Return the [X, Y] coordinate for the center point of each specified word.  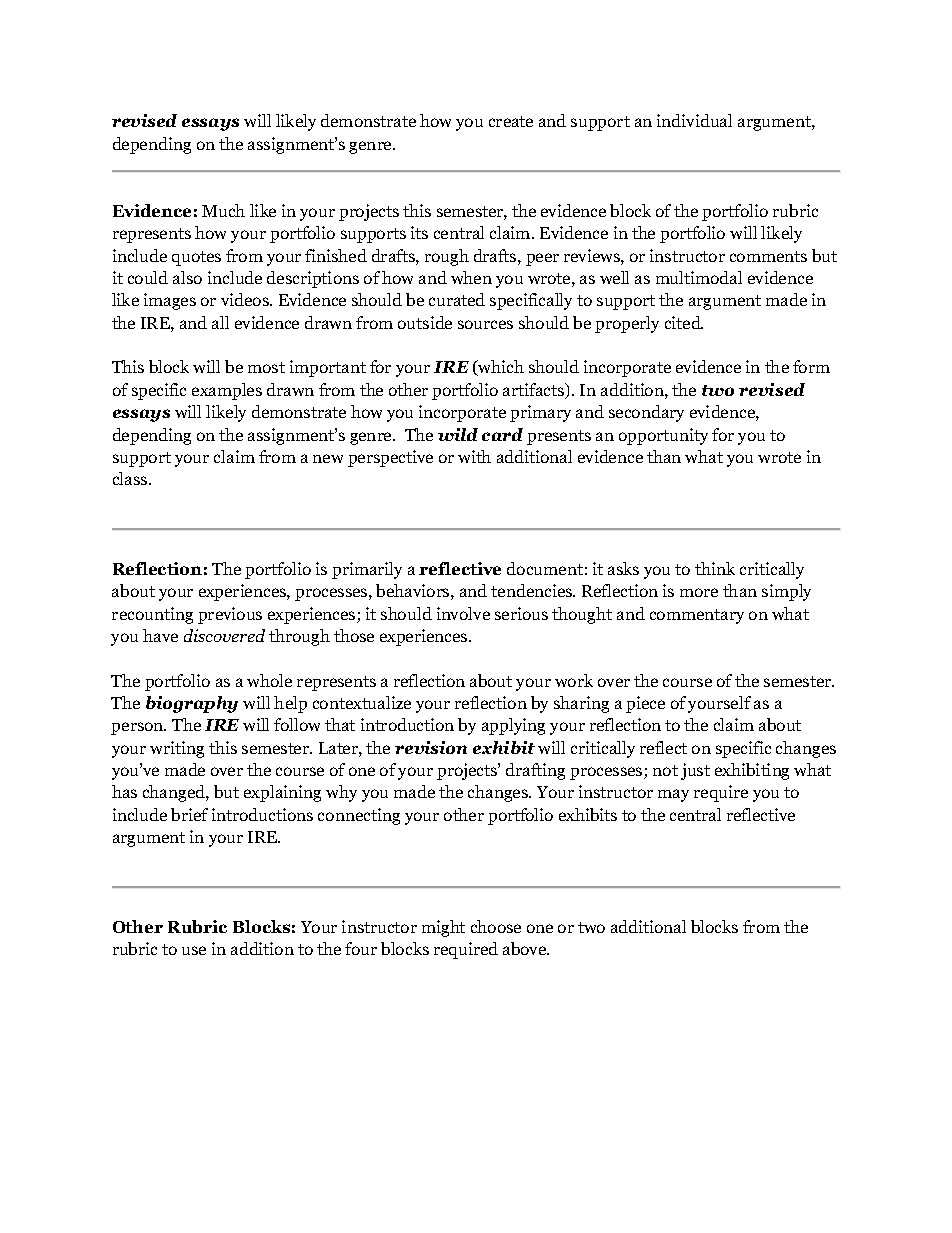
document [545, 568]
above [526, 948]
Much [223, 210]
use [194, 950]
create [511, 121]
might [443, 928]
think [715, 568]
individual [694, 120]
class [131, 478]
